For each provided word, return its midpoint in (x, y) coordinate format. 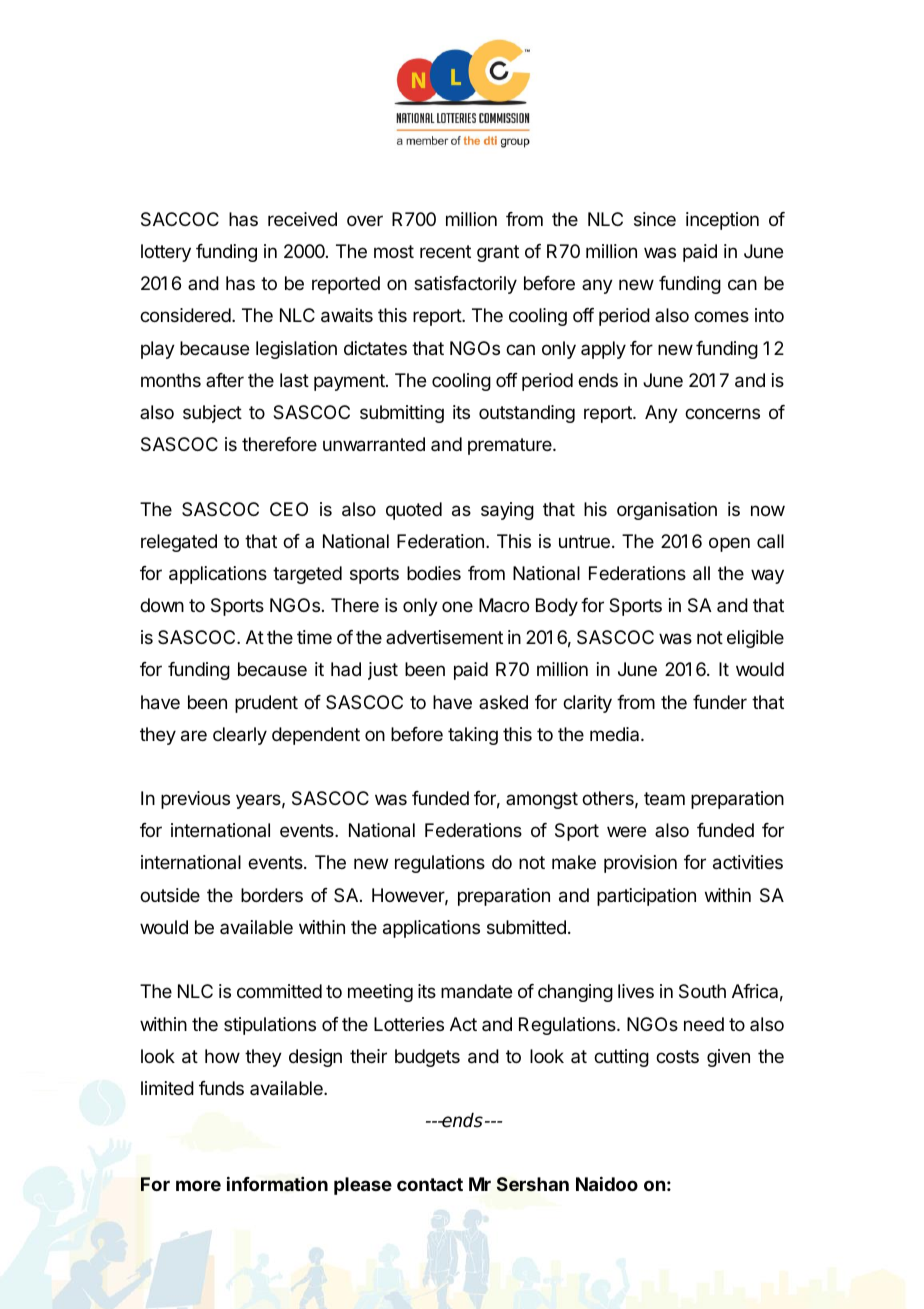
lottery (166, 253)
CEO (289, 509)
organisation (667, 511)
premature (511, 446)
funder (720, 702)
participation (646, 897)
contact (430, 1184)
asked (503, 702)
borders (272, 895)
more (198, 1185)
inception (722, 221)
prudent (266, 704)
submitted (526, 927)
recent (445, 251)
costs (677, 1056)
